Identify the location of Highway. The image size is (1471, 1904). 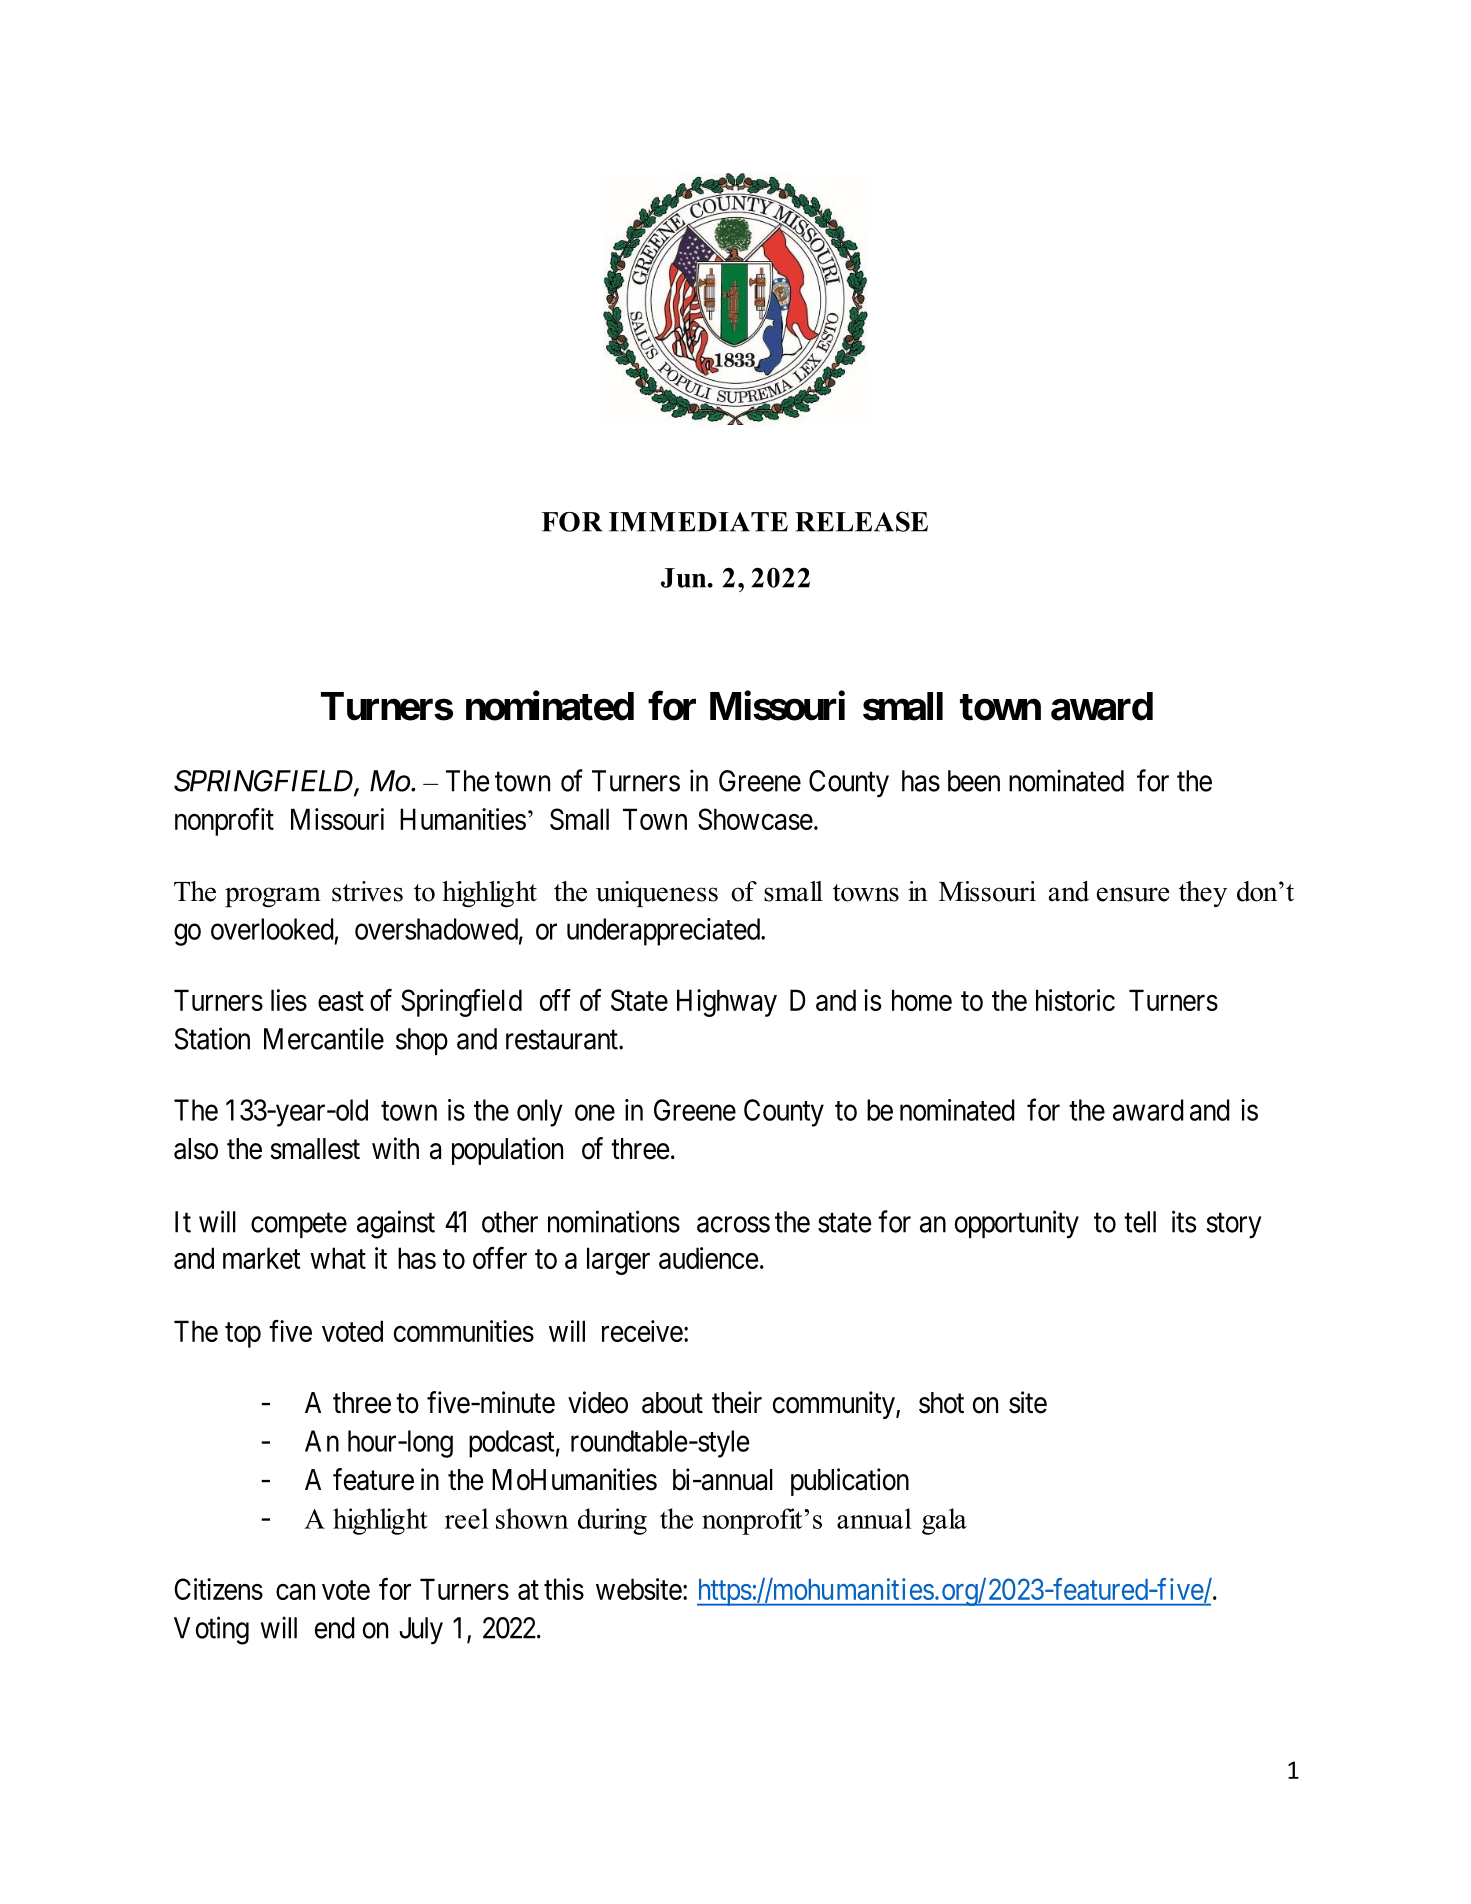
(727, 1003).
